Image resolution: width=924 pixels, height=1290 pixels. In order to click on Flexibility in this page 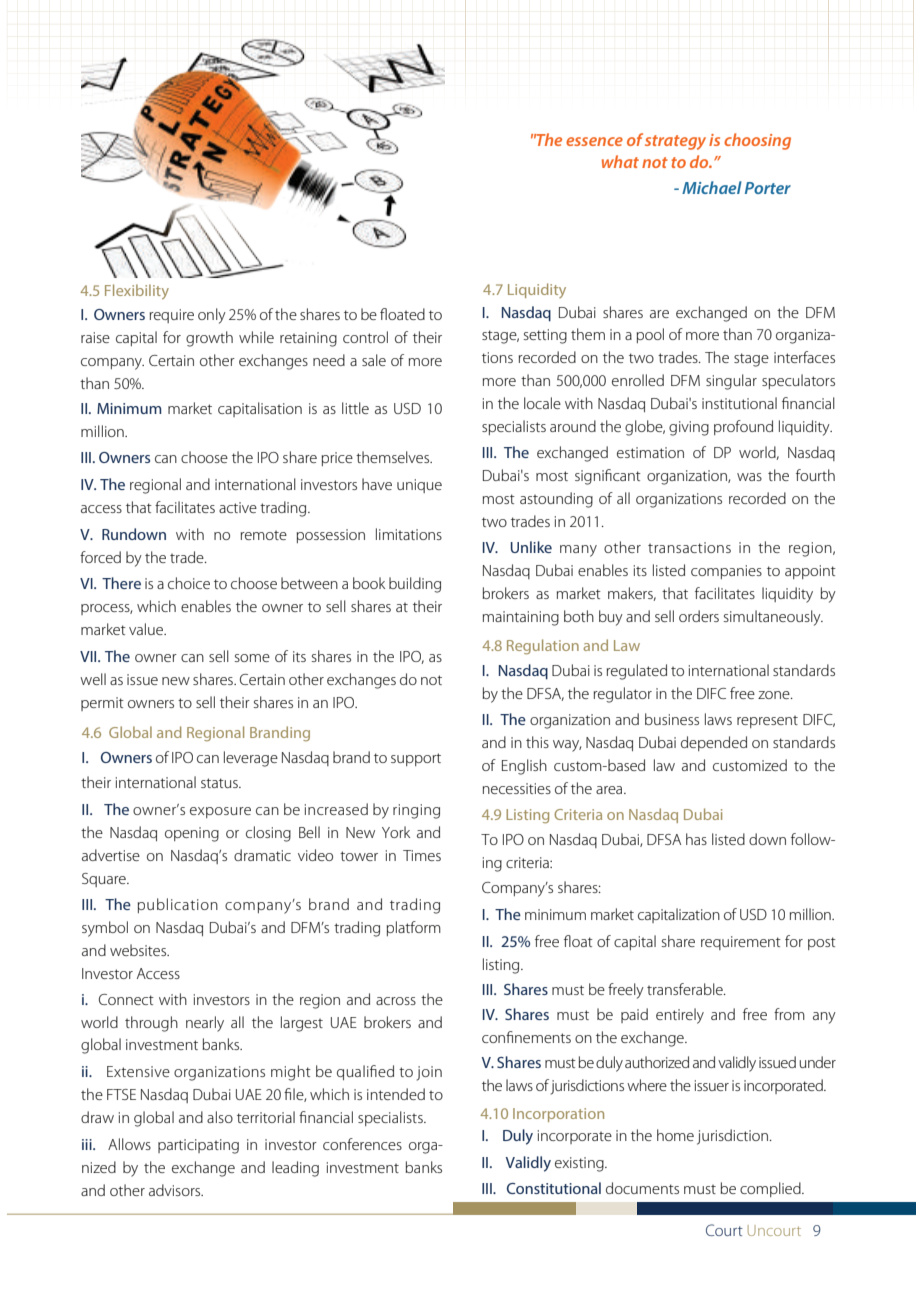, I will do `click(137, 291)`.
